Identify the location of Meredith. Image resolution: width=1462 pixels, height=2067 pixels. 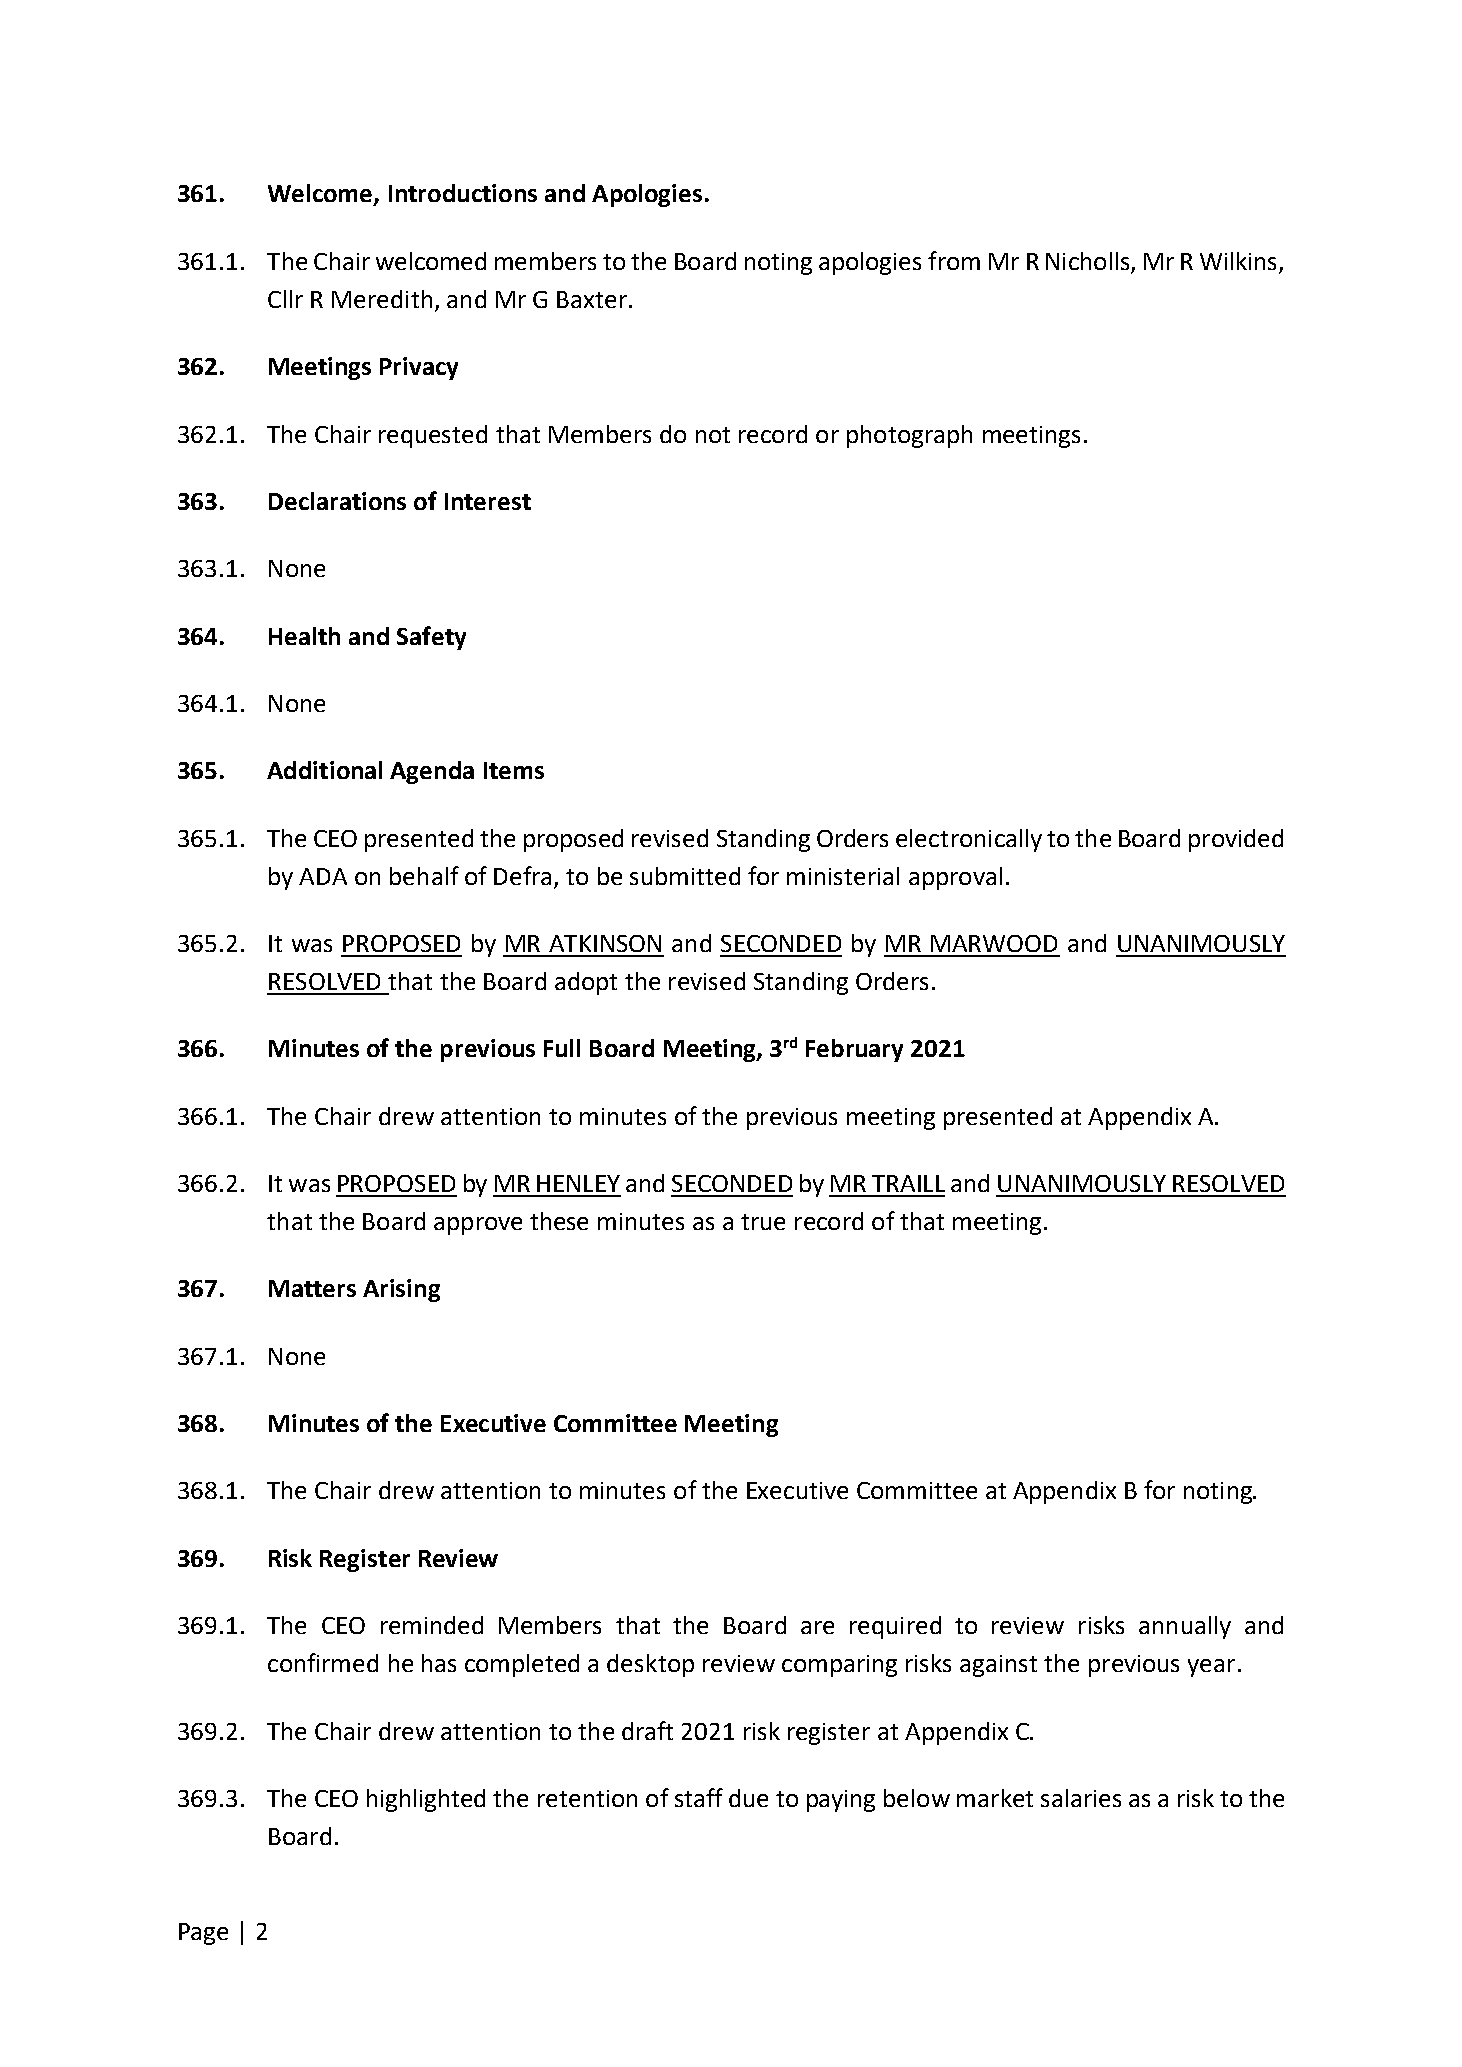
(382, 299).
